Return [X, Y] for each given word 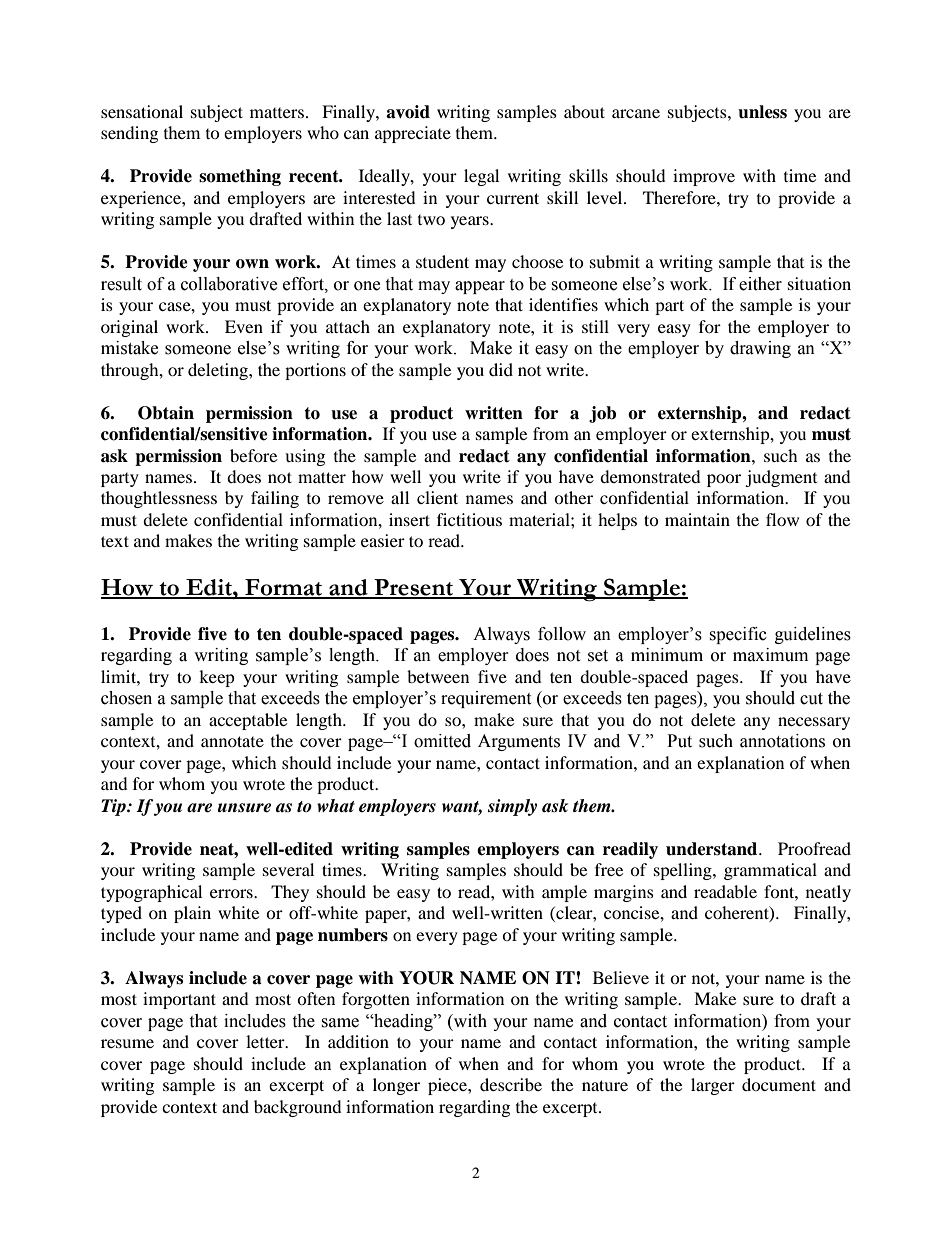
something [240, 177]
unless [762, 112]
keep [217, 678]
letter [266, 1041]
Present [413, 588]
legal [481, 177]
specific [738, 635]
